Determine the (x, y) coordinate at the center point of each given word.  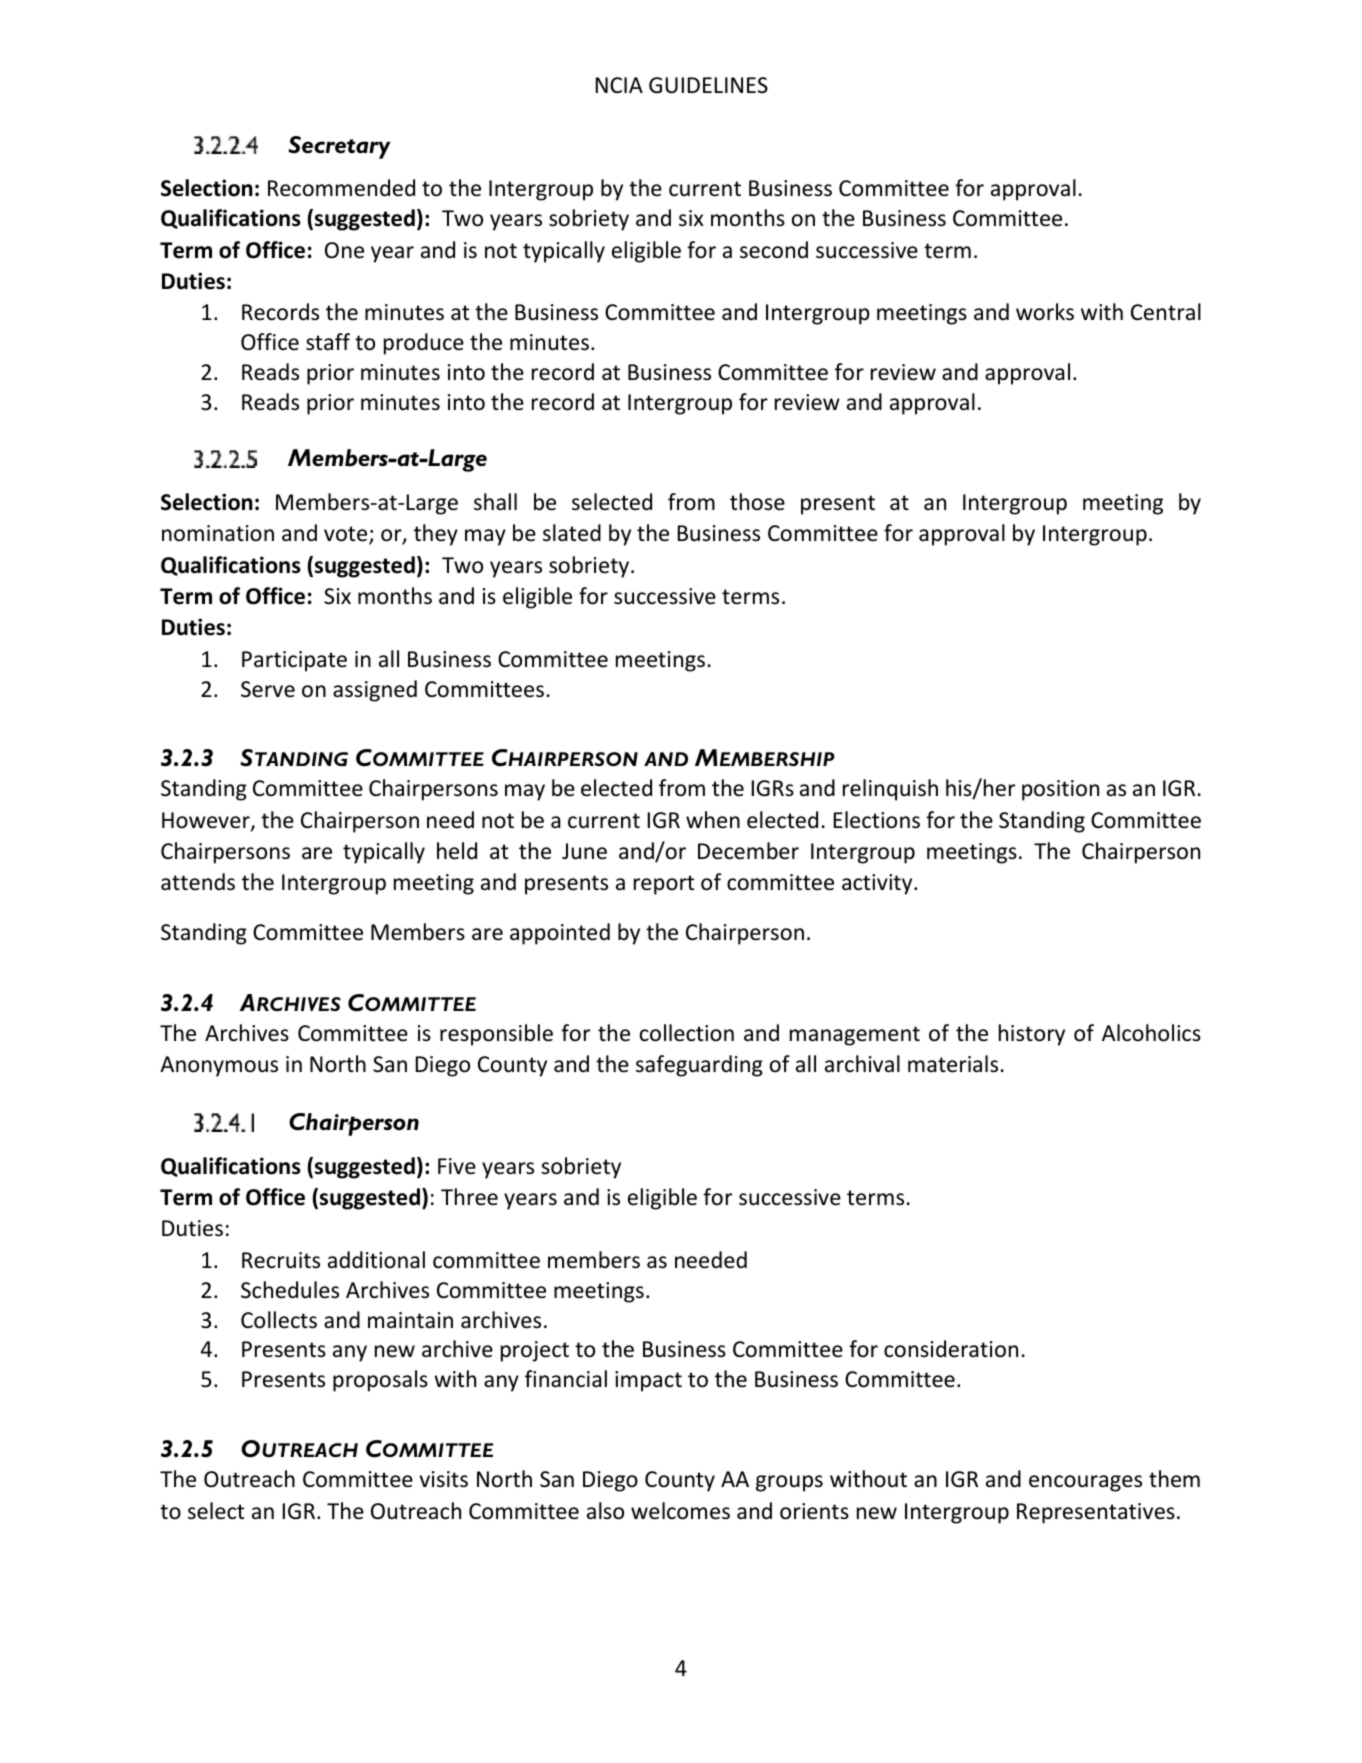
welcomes (680, 1511)
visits (444, 1479)
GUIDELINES (708, 85)
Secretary (339, 147)
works (1045, 312)
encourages (1085, 1483)
